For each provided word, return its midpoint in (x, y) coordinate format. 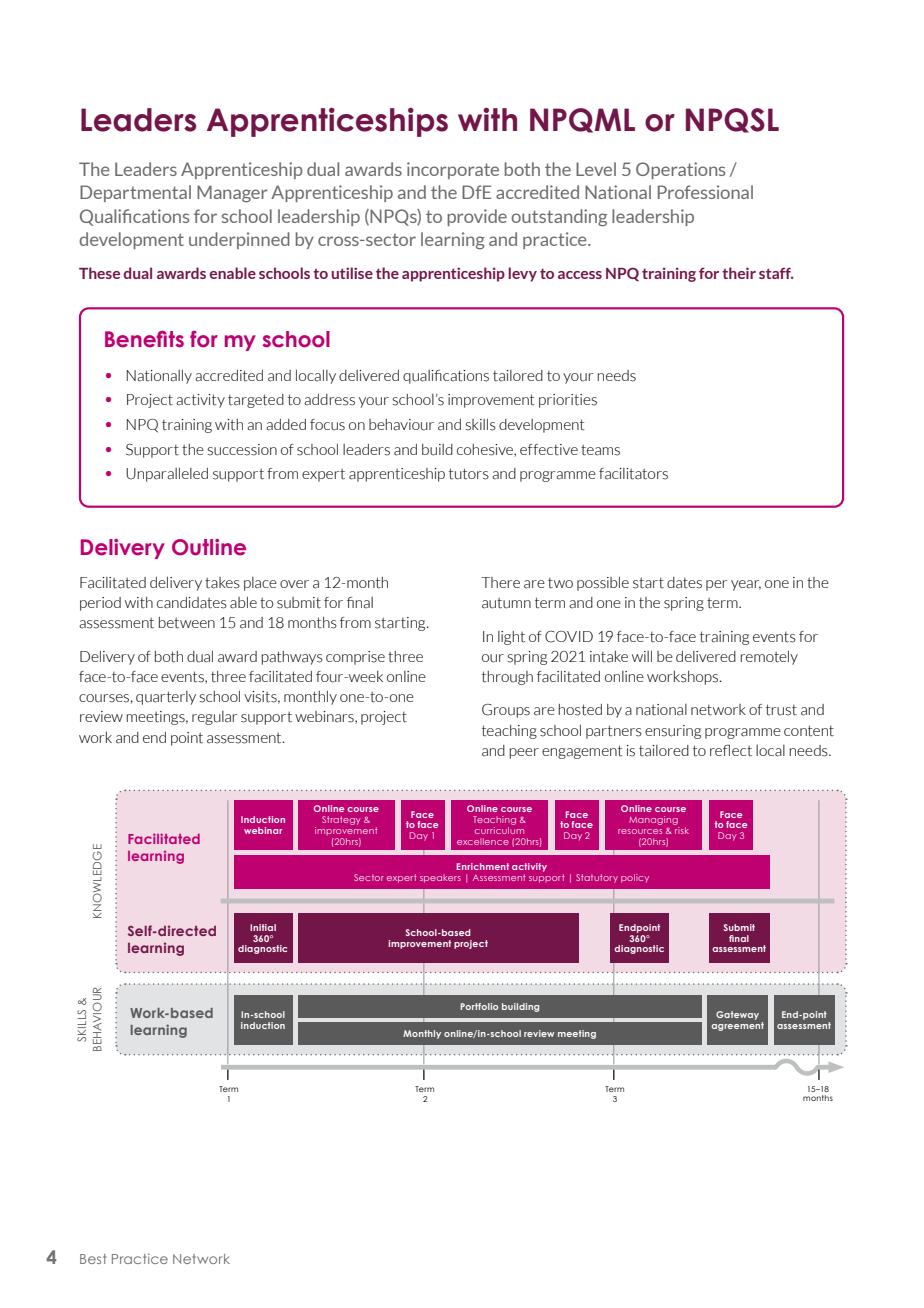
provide (477, 217)
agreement (737, 1025)
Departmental (135, 193)
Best (93, 1259)
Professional (705, 192)
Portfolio (479, 1006)
